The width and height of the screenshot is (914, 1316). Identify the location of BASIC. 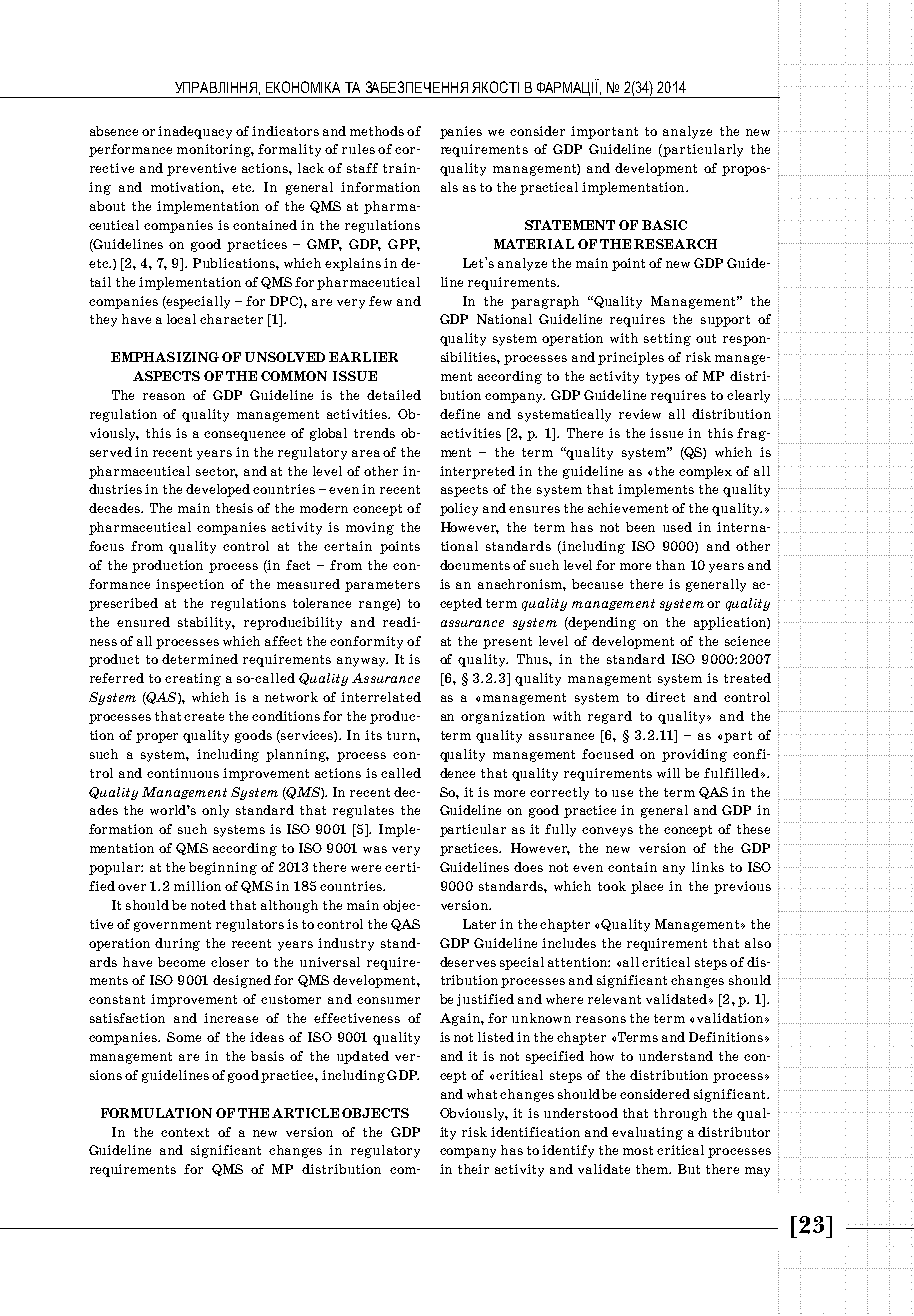
(664, 225).
